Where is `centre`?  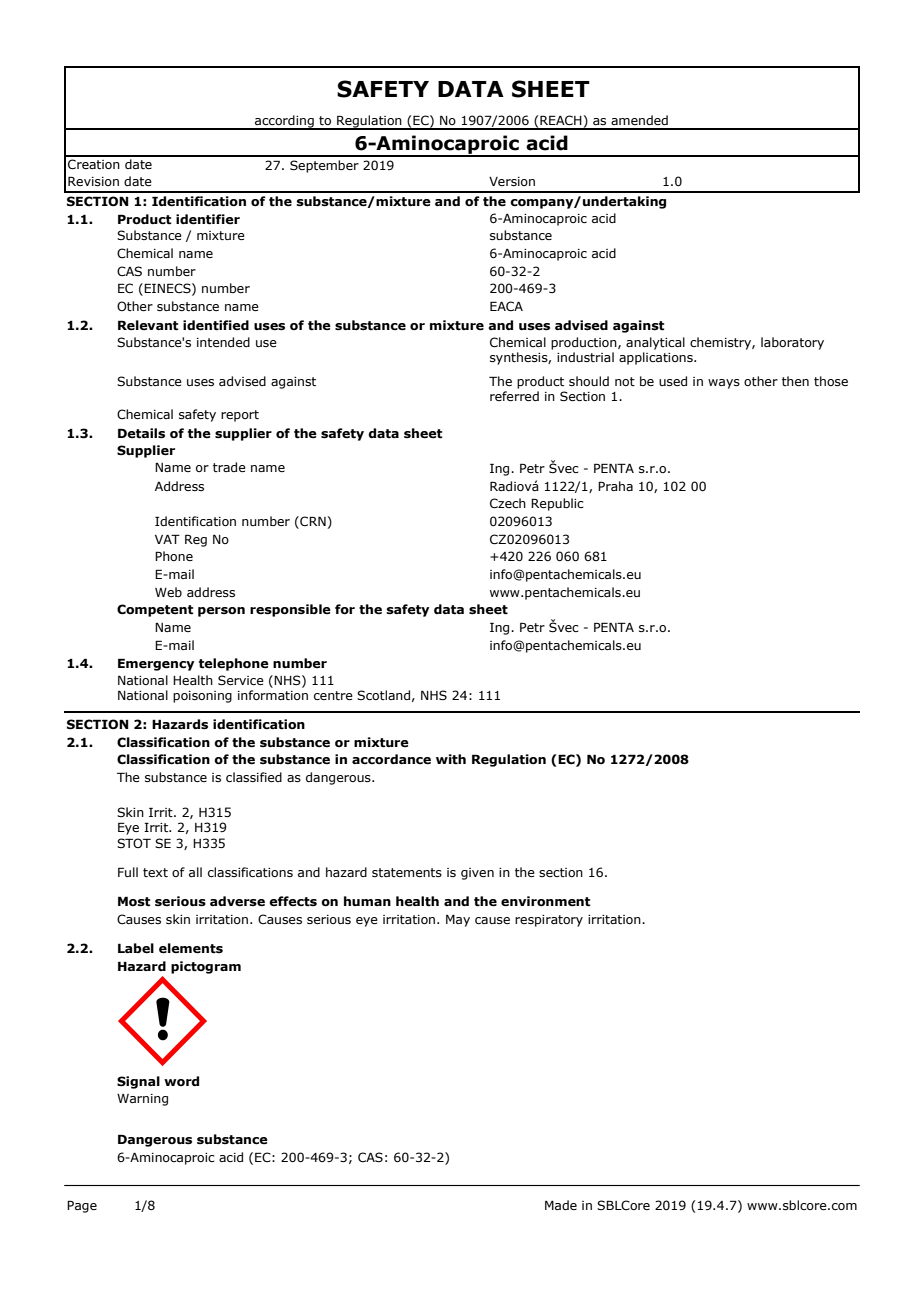
centre is located at coordinates (333, 695).
